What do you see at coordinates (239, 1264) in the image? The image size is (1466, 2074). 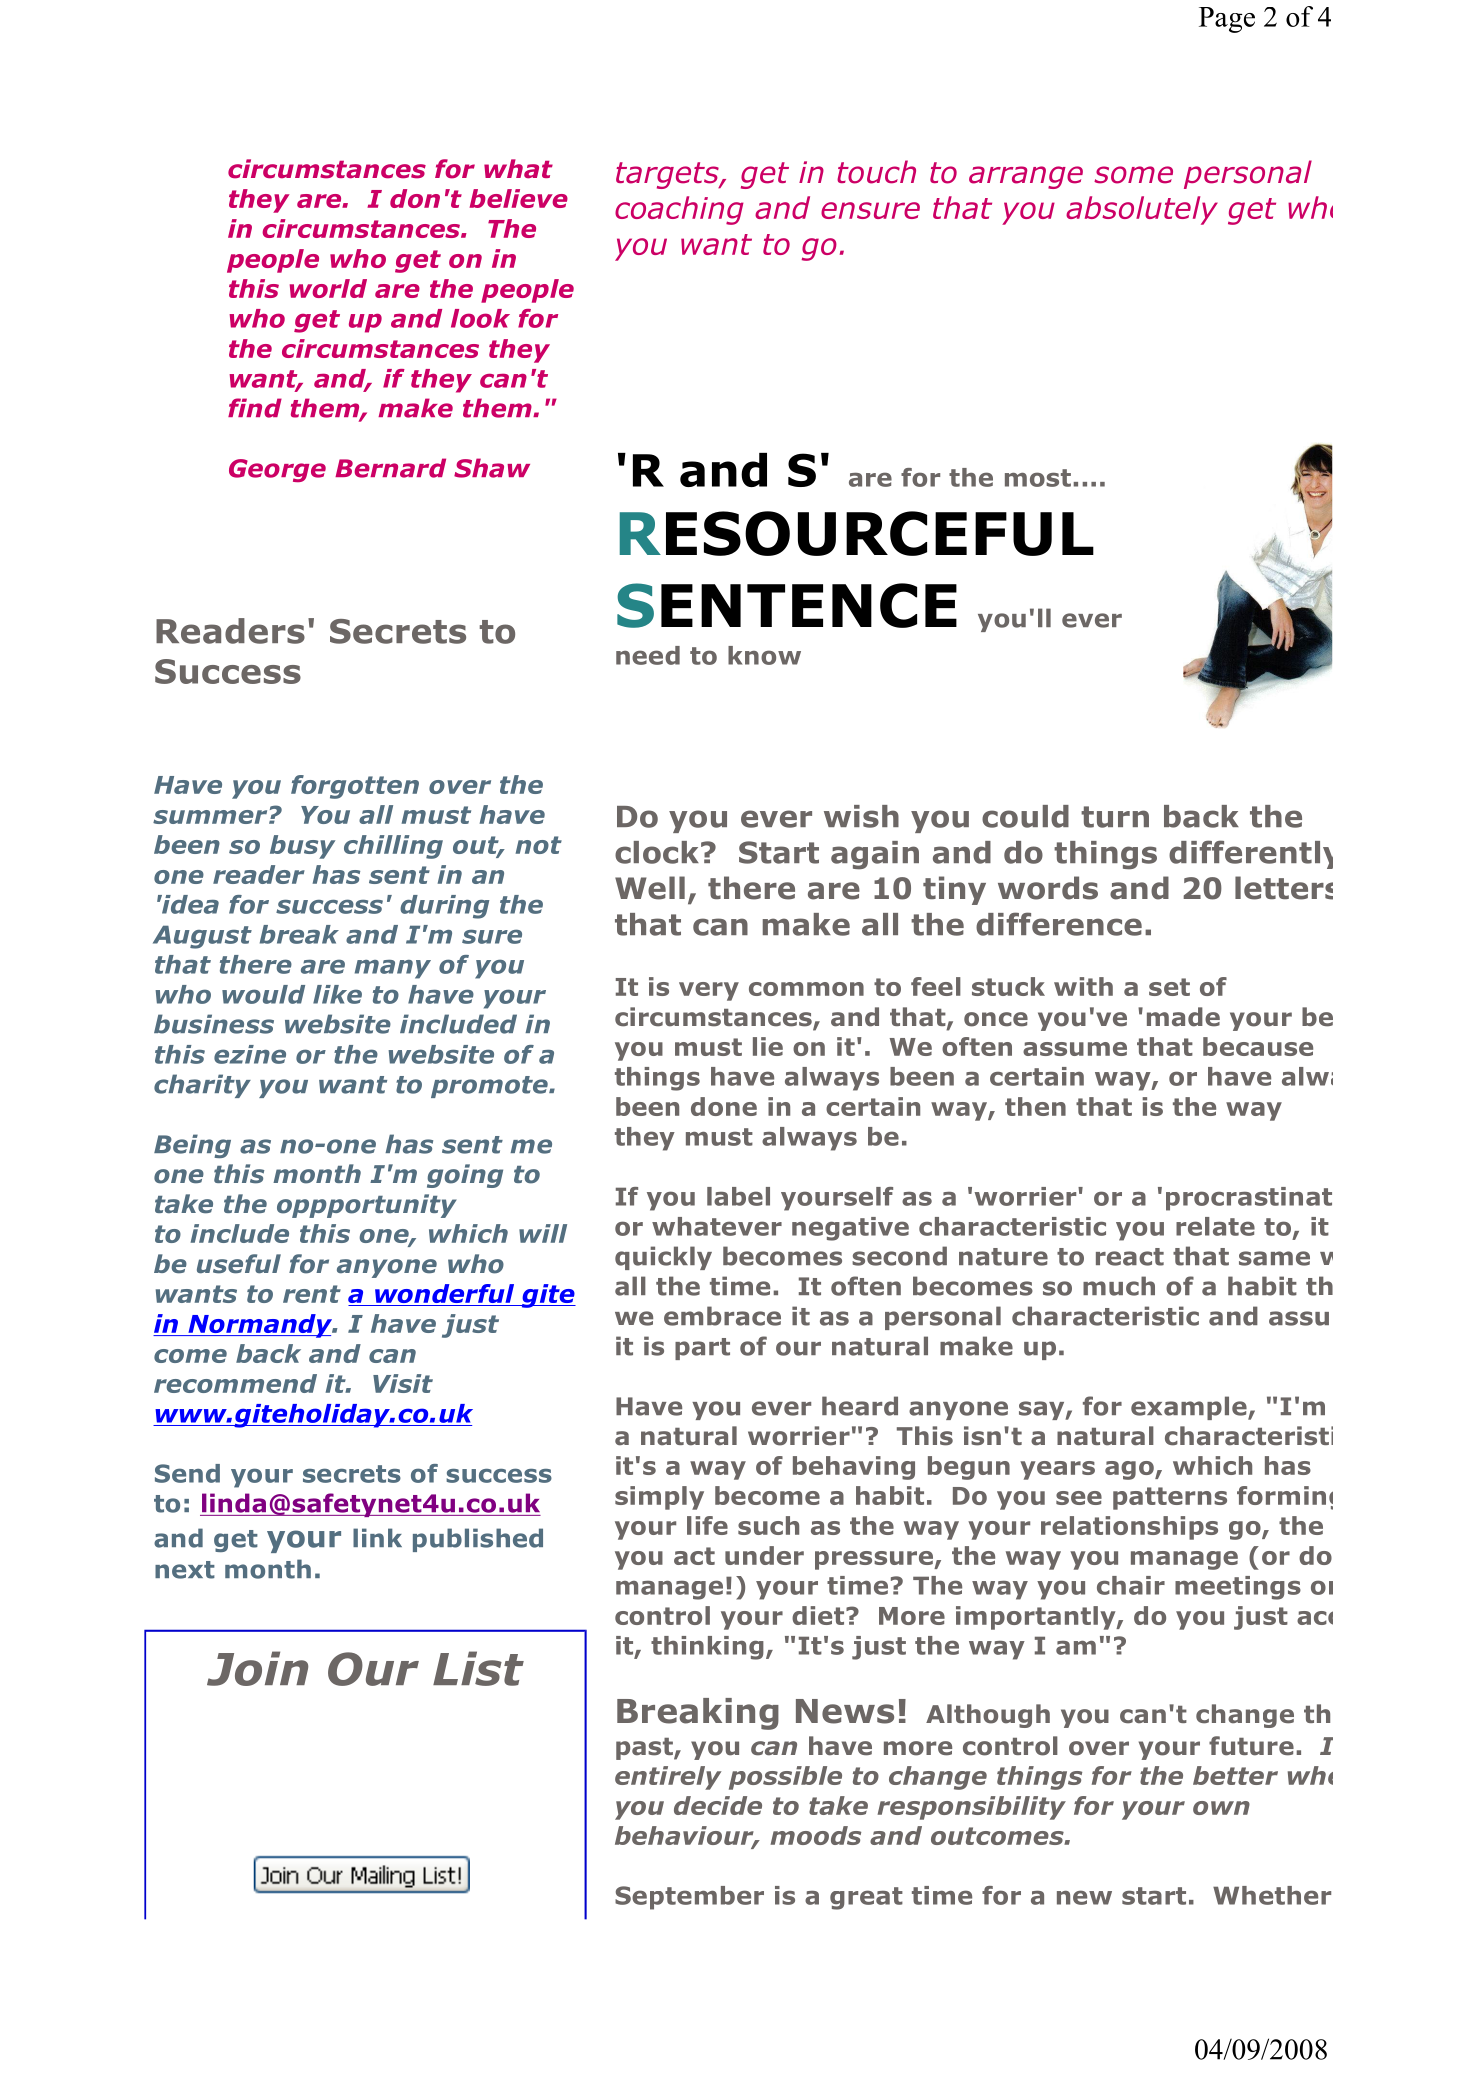 I see `useful` at bounding box center [239, 1264].
